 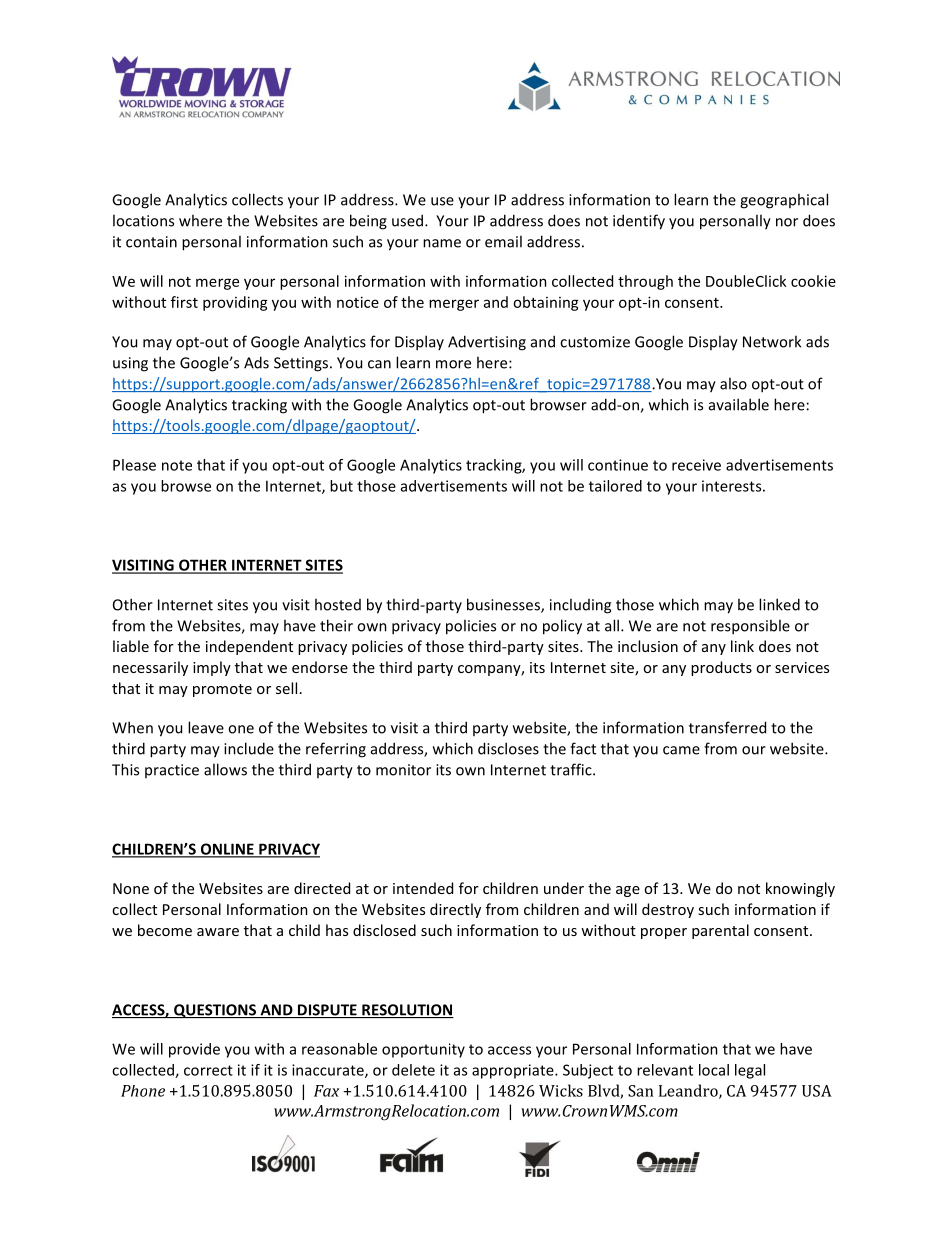 What do you see at coordinates (800, 889) in the page?
I see `knowingly` at bounding box center [800, 889].
